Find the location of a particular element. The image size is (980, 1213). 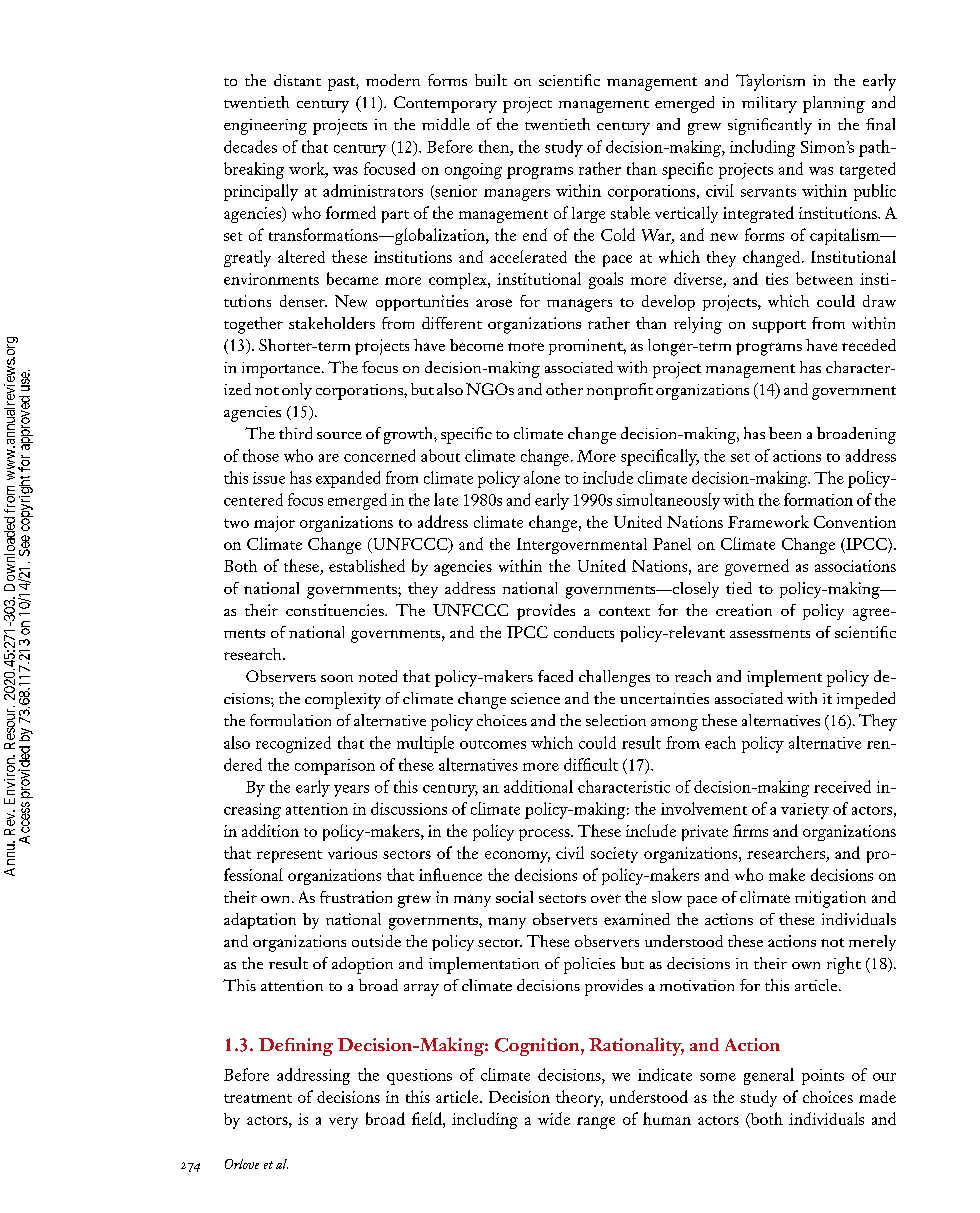

support is located at coordinates (779, 326).
